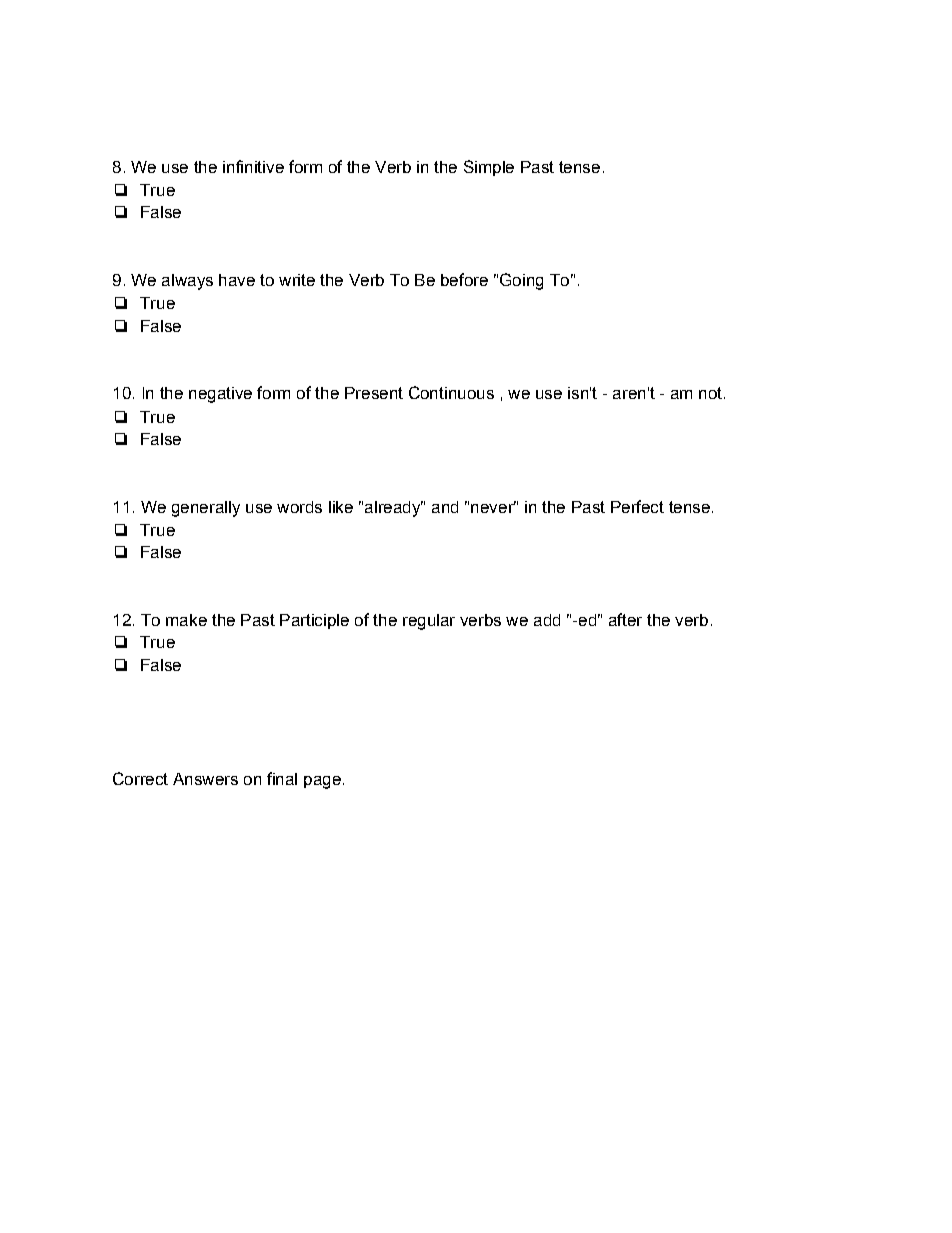 This screenshot has width=952, height=1233. I want to click on generally, so click(206, 509).
